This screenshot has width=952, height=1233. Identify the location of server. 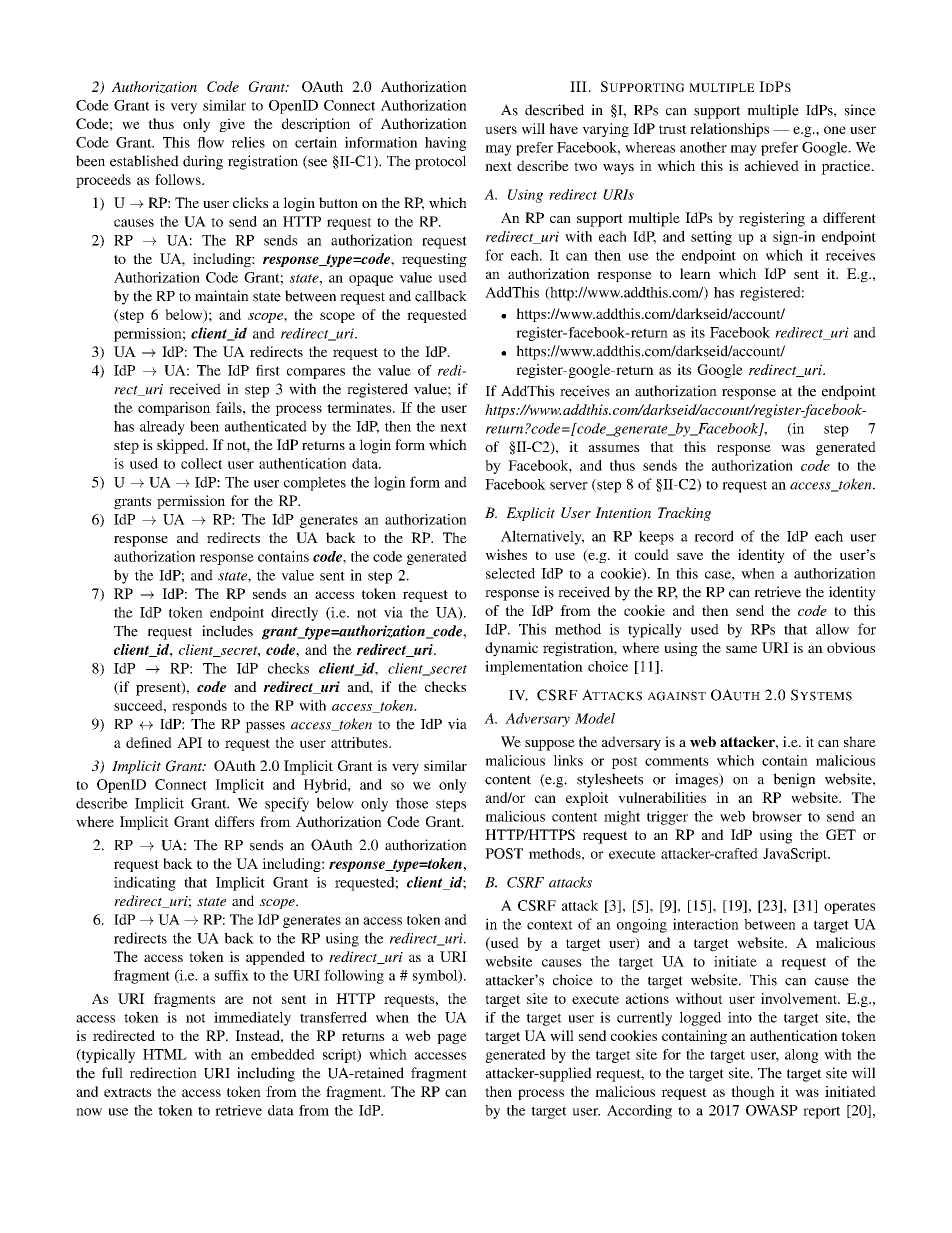
(569, 486).
